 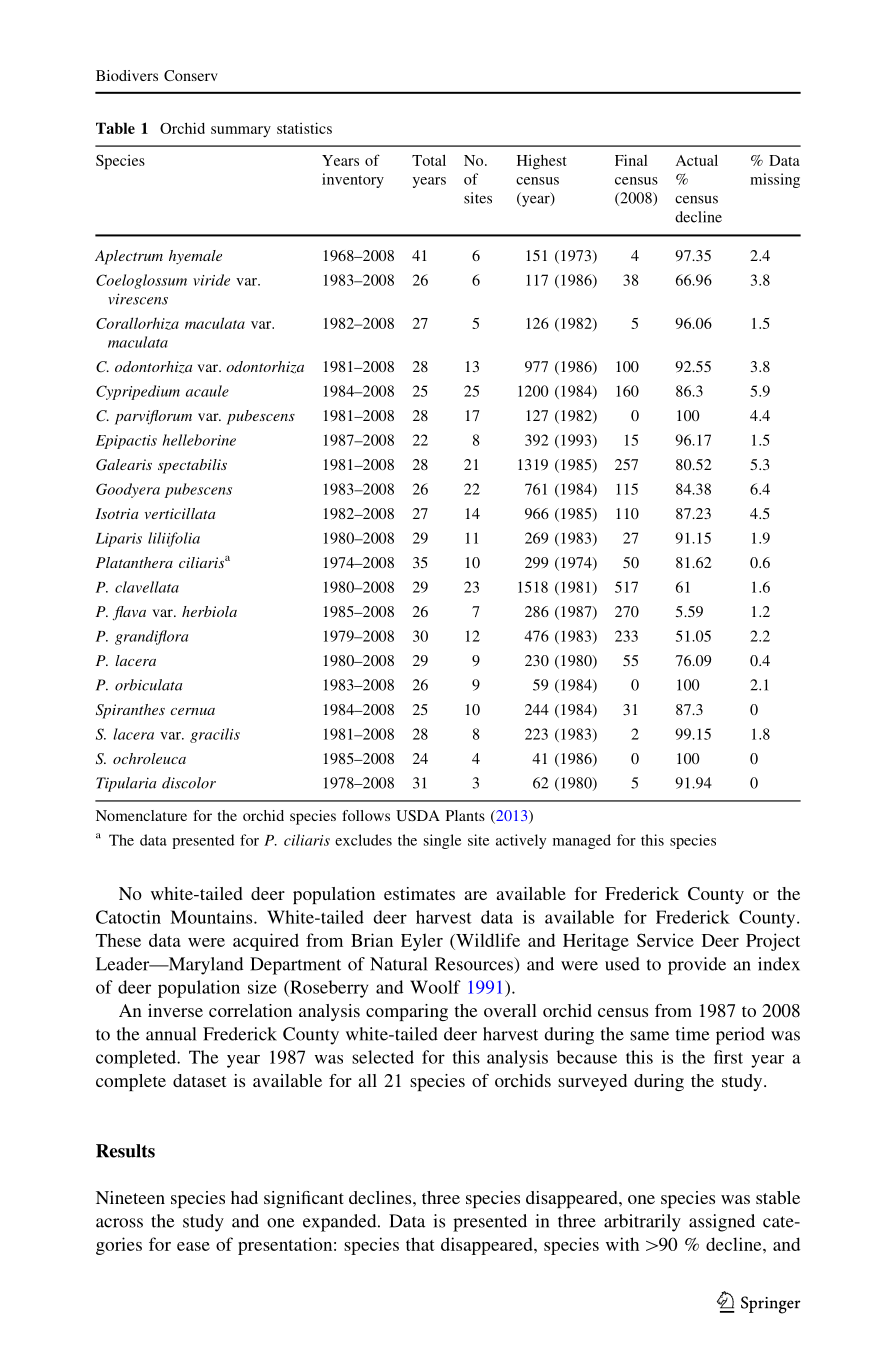 I want to click on missing, so click(x=775, y=180).
